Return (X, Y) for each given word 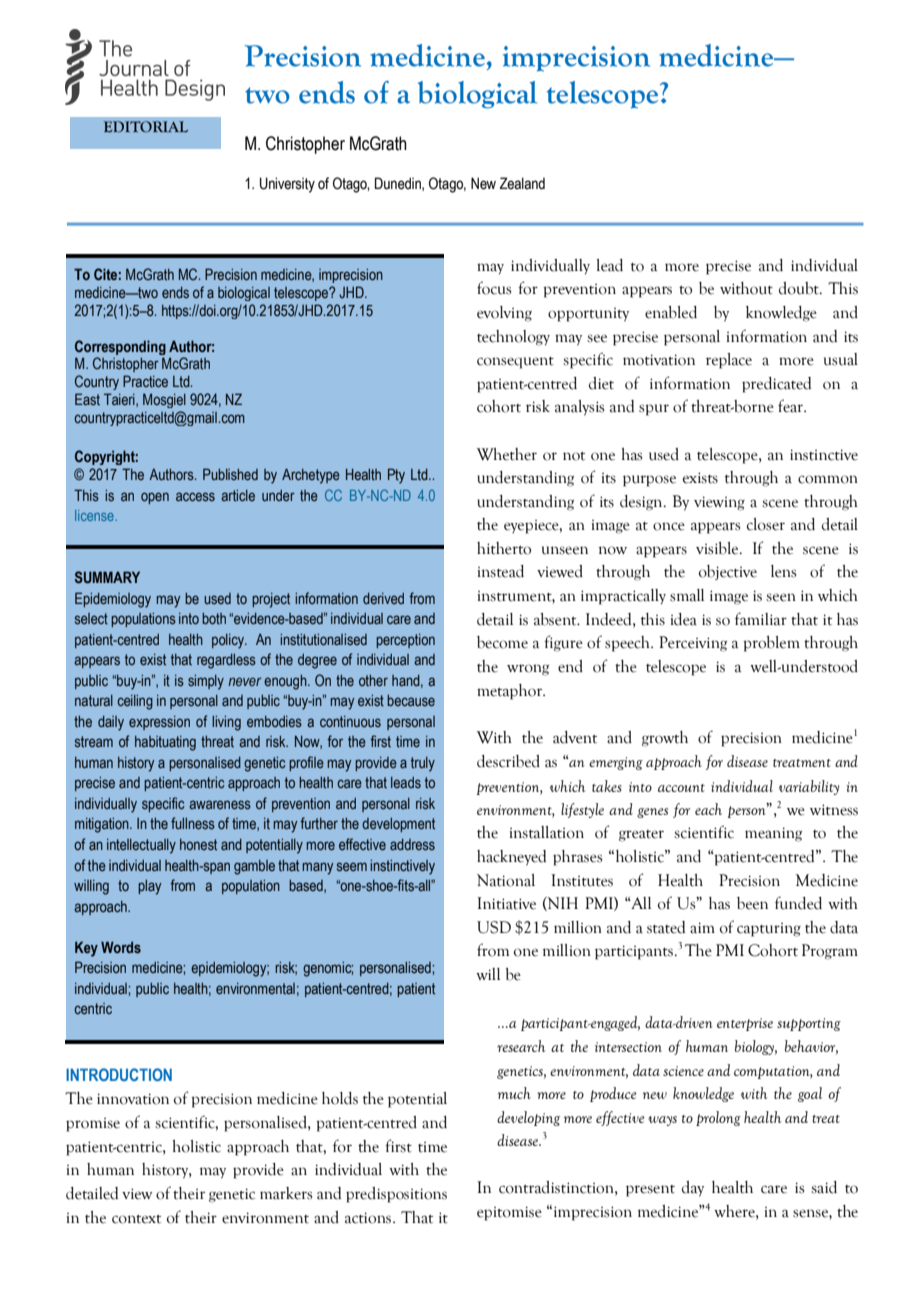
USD (494, 927)
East (87, 399)
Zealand (522, 183)
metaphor (511, 692)
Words (121, 947)
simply (206, 682)
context (136, 1219)
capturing (769, 930)
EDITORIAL (146, 127)
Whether (506, 454)
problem (771, 644)
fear (792, 406)
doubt (800, 288)
